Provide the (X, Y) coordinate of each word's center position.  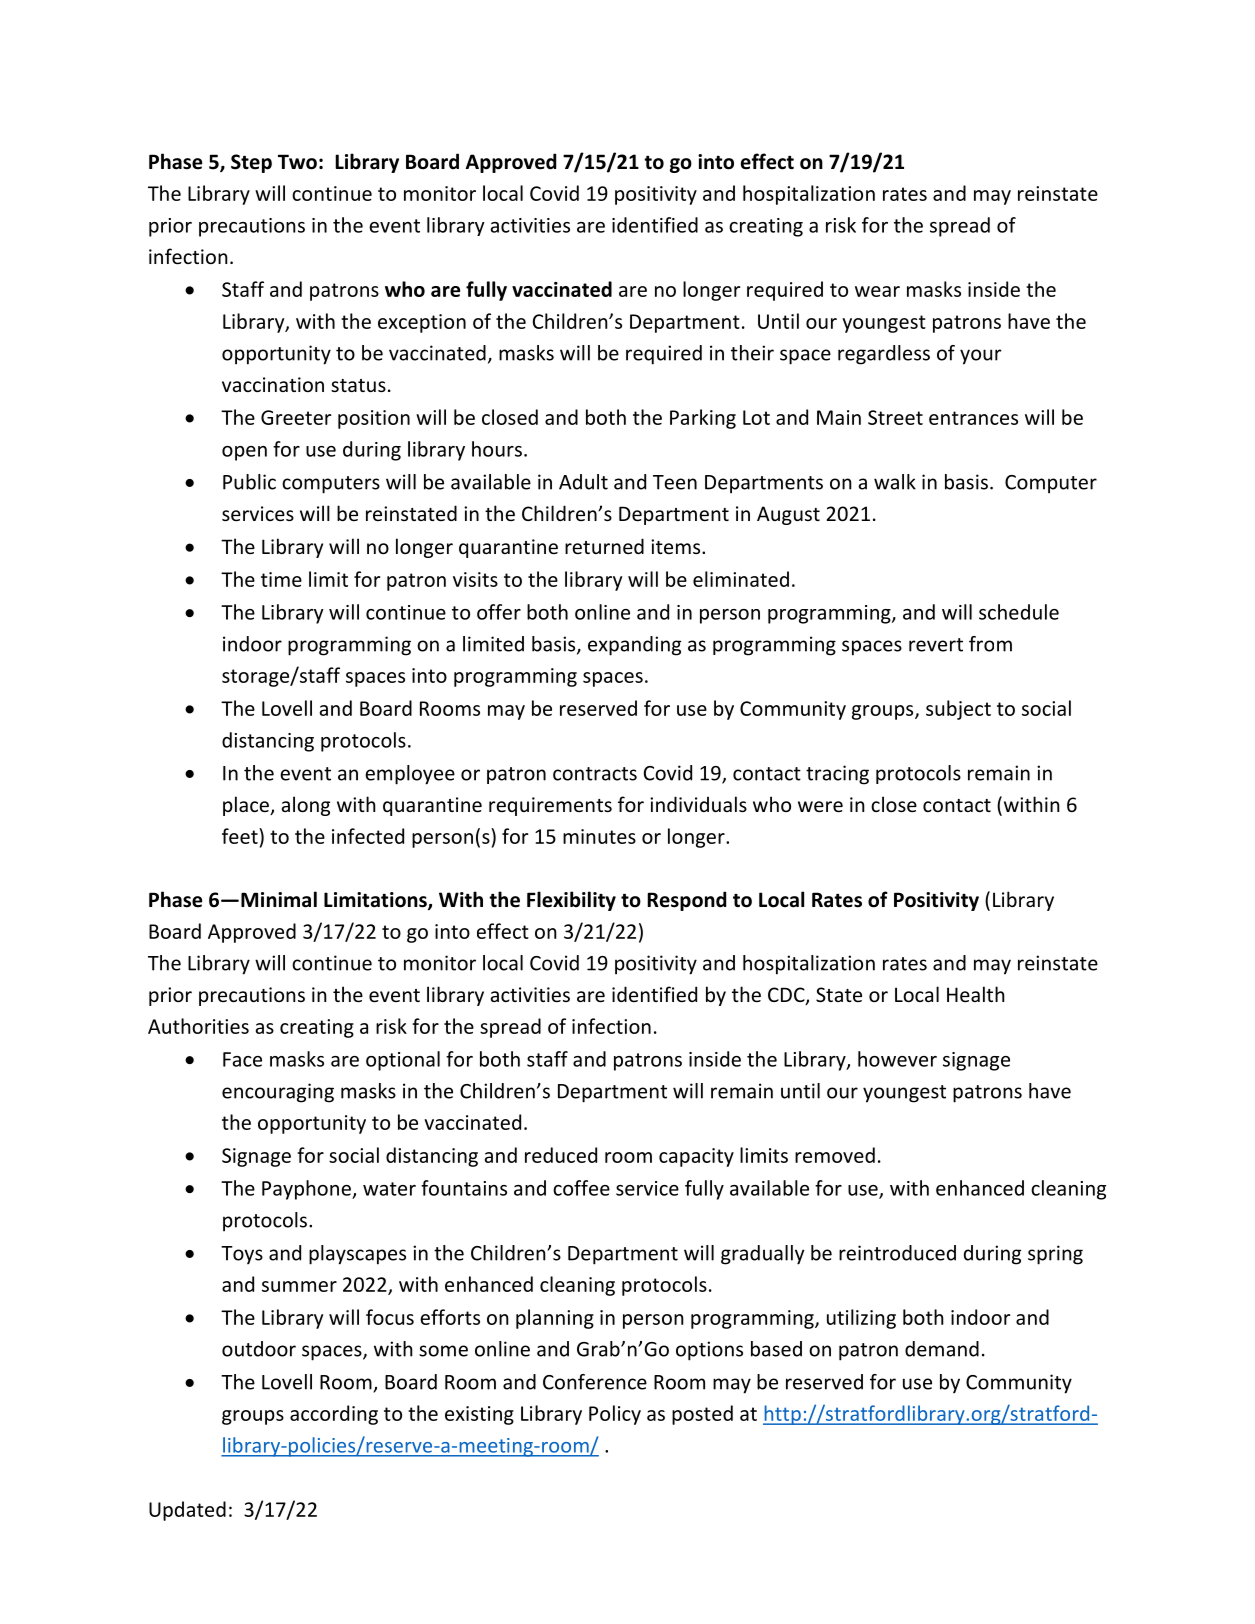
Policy (615, 1415)
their (752, 353)
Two (297, 162)
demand (942, 1349)
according (334, 1415)
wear (877, 291)
